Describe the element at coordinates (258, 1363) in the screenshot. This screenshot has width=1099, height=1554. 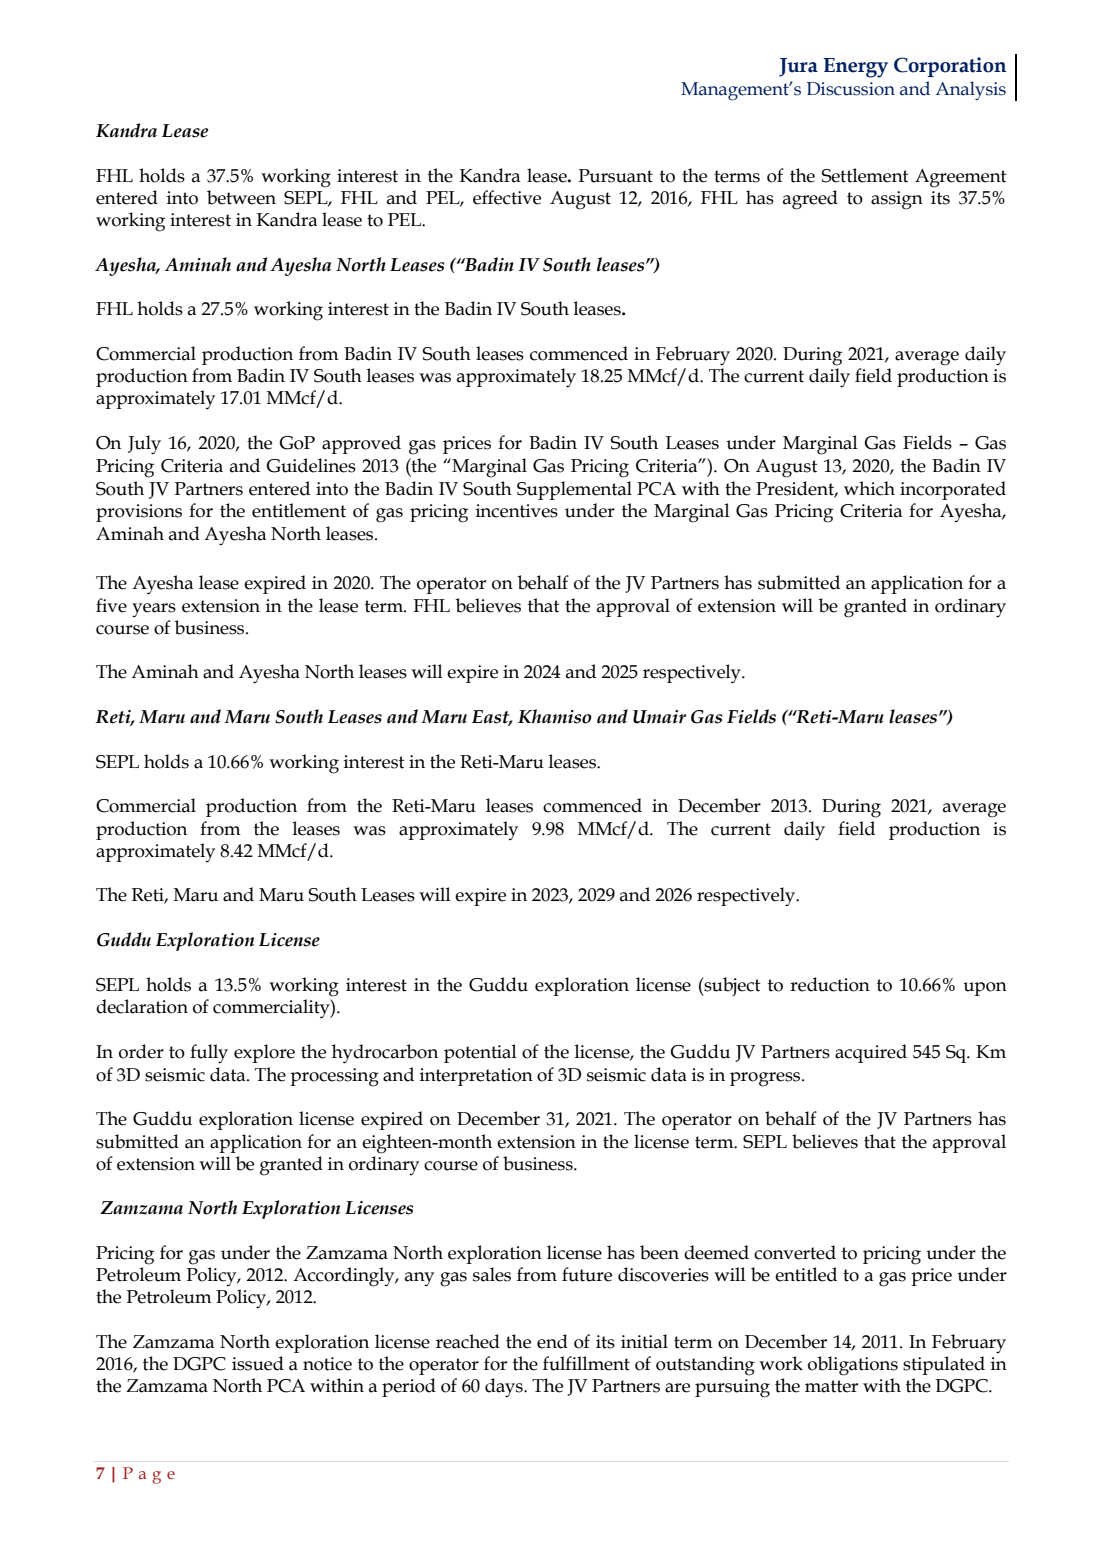
I see `issued` at that location.
